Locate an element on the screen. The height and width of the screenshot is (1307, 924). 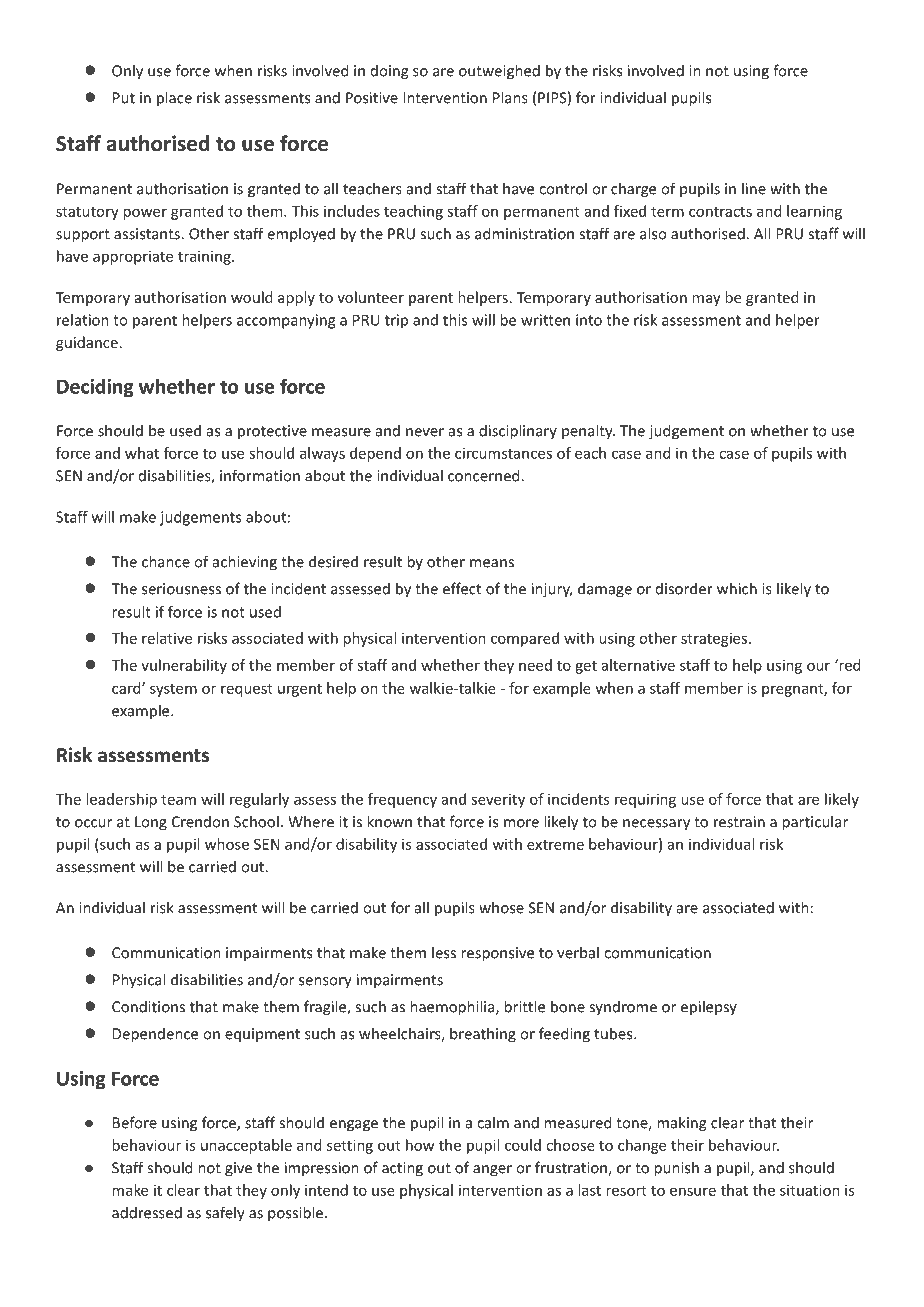
frequency is located at coordinates (402, 800).
